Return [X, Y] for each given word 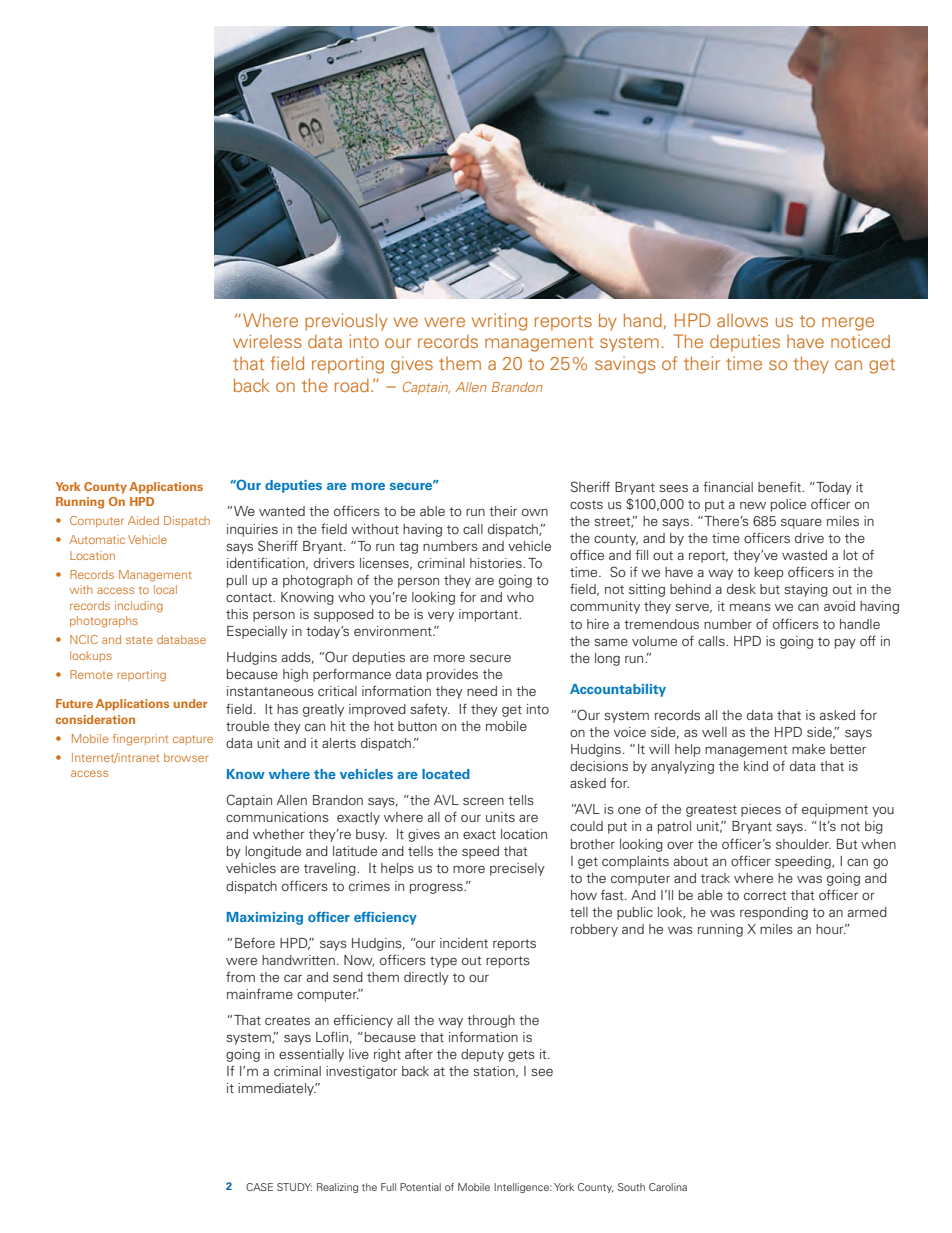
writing [499, 322]
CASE [259, 1187]
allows [742, 320]
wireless [267, 341]
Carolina [668, 1187]
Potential [420, 1187]
